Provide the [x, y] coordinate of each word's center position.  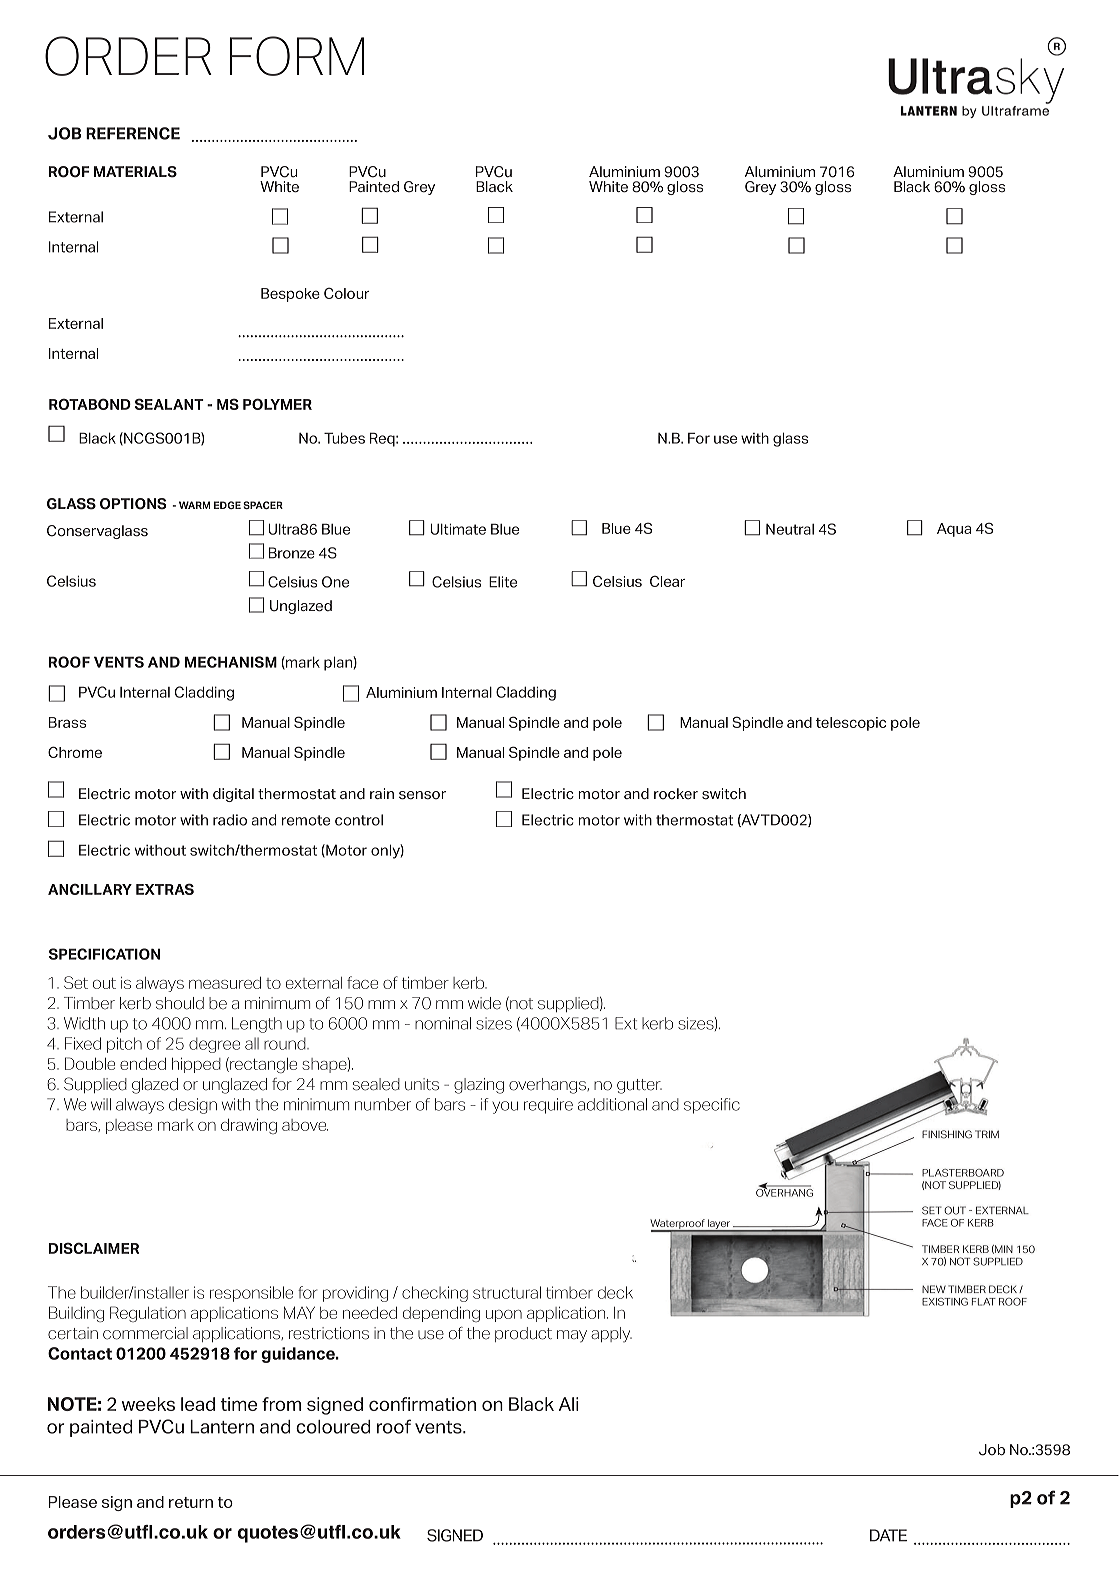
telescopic [851, 724]
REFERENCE [133, 133]
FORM [297, 56]
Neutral [790, 529]
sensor [422, 795]
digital [233, 795]
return [191, 1502]
